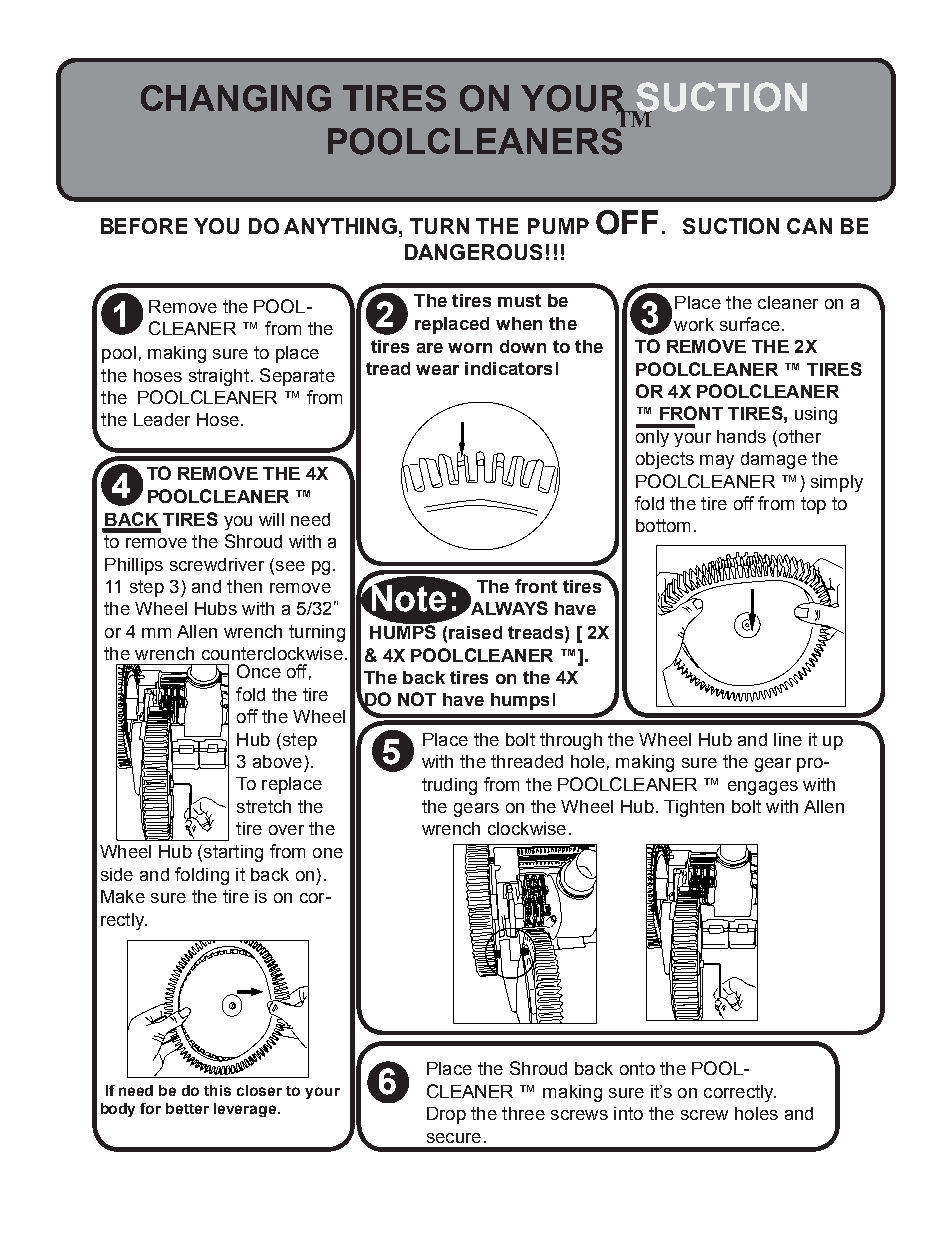 This document has height=1233, width=952. I want to click on engages, so click(763, 788).
